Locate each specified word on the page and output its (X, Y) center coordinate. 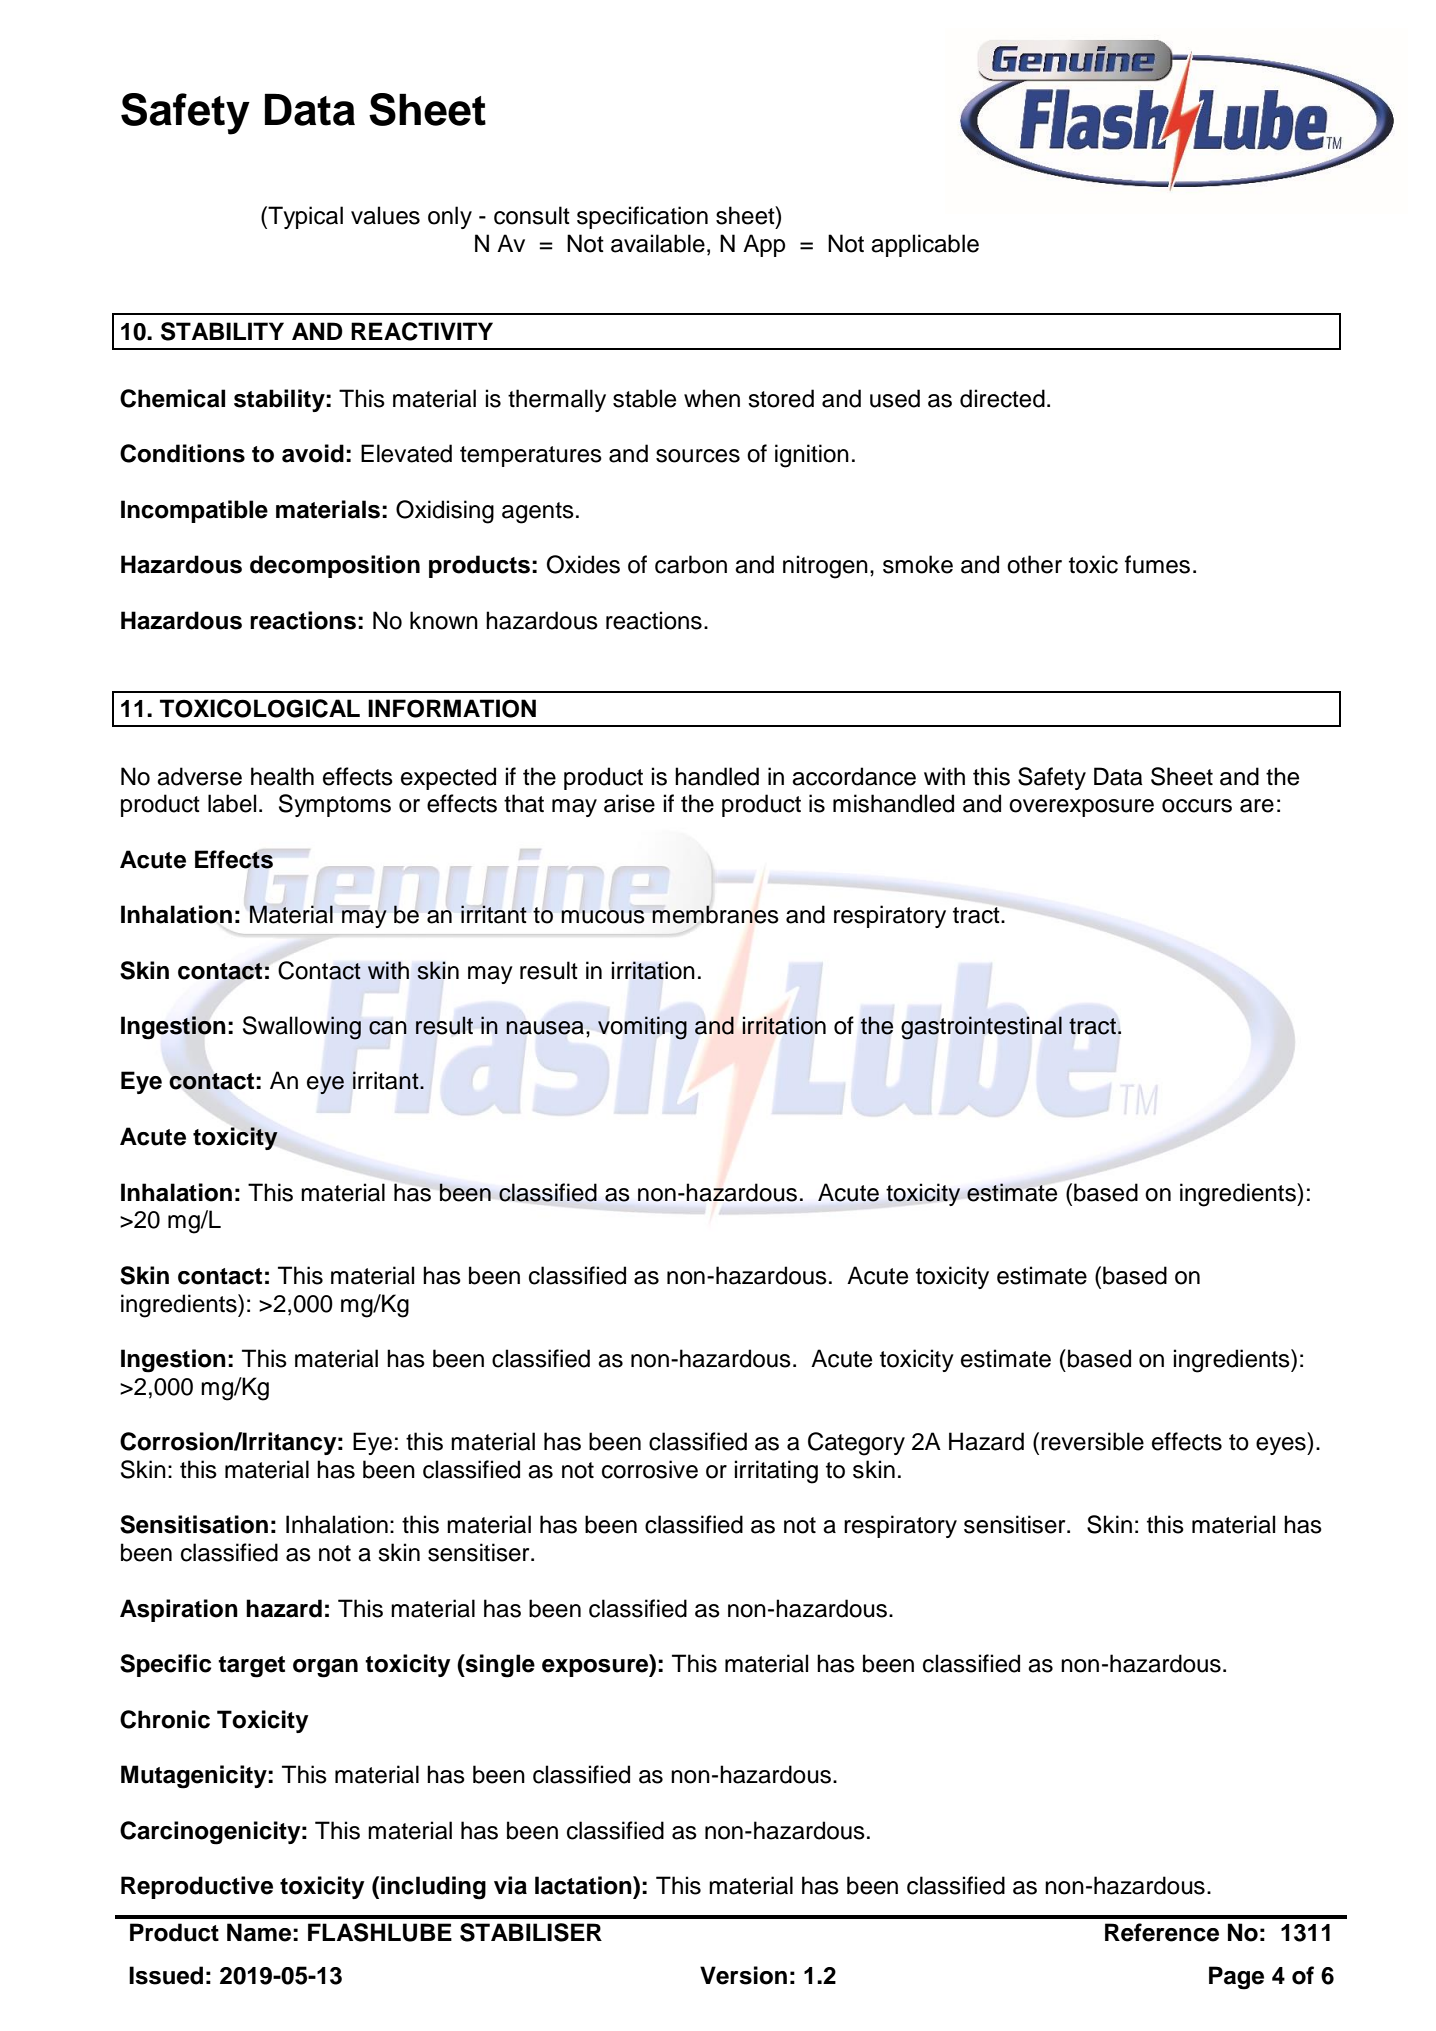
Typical (304, 217)
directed (1002, 398)
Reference (1162, 1932)
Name (259, 1932)
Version (743, 1975)
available (658, 243)
